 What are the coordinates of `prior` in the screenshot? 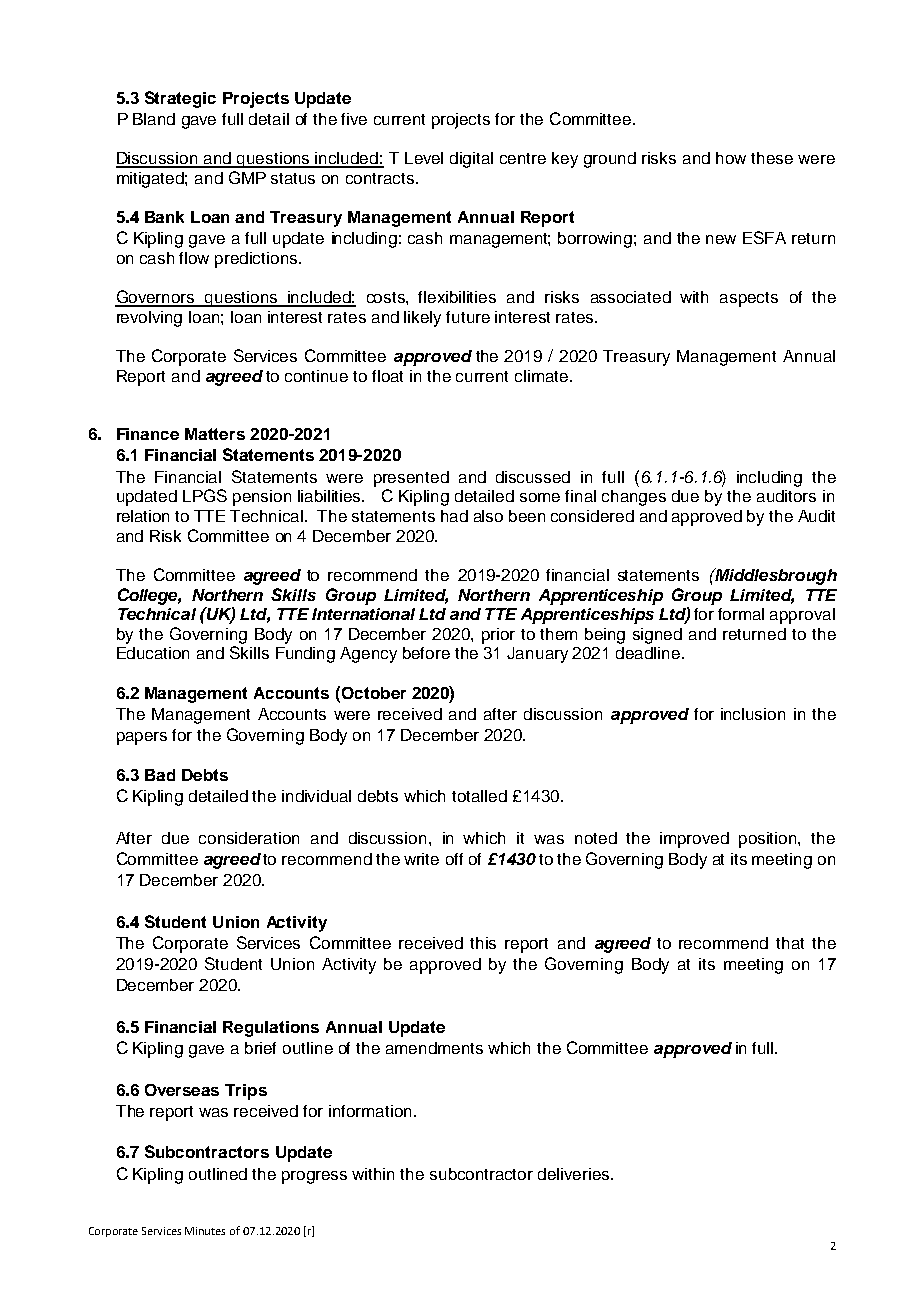 It's located at (498, 636).
